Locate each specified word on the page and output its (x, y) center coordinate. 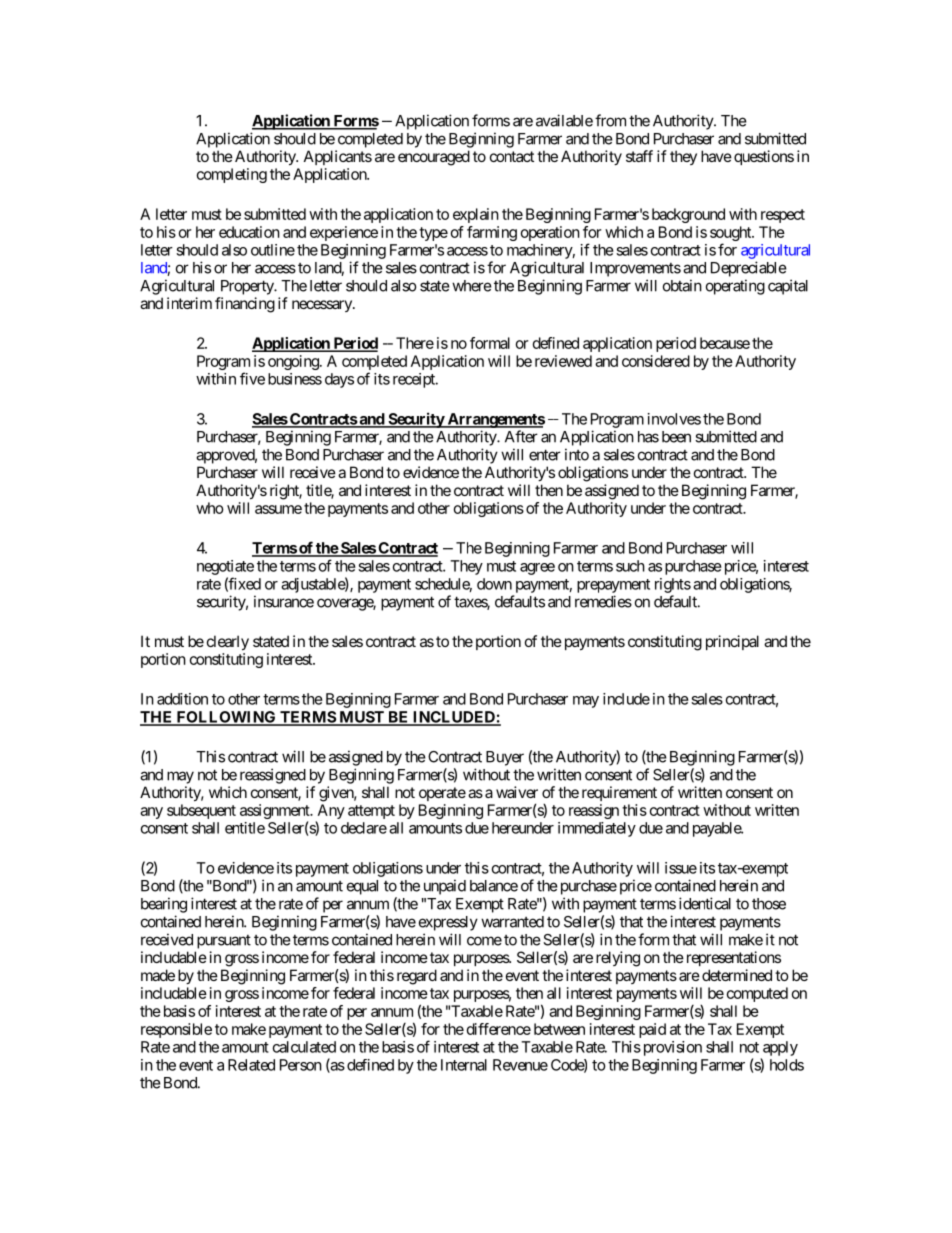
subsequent (201, 811)
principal (732, 642)
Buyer (505, 758)
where (472, 286)
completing (232, 175)
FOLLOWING (226, 718)
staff (639, 156)
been (676, 437)
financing (245, 305)
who (210, 508)
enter (545, 455)
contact (512, 156)
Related (251, 1065)
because (725, 343)
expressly (448, 923)
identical (705, 903)
